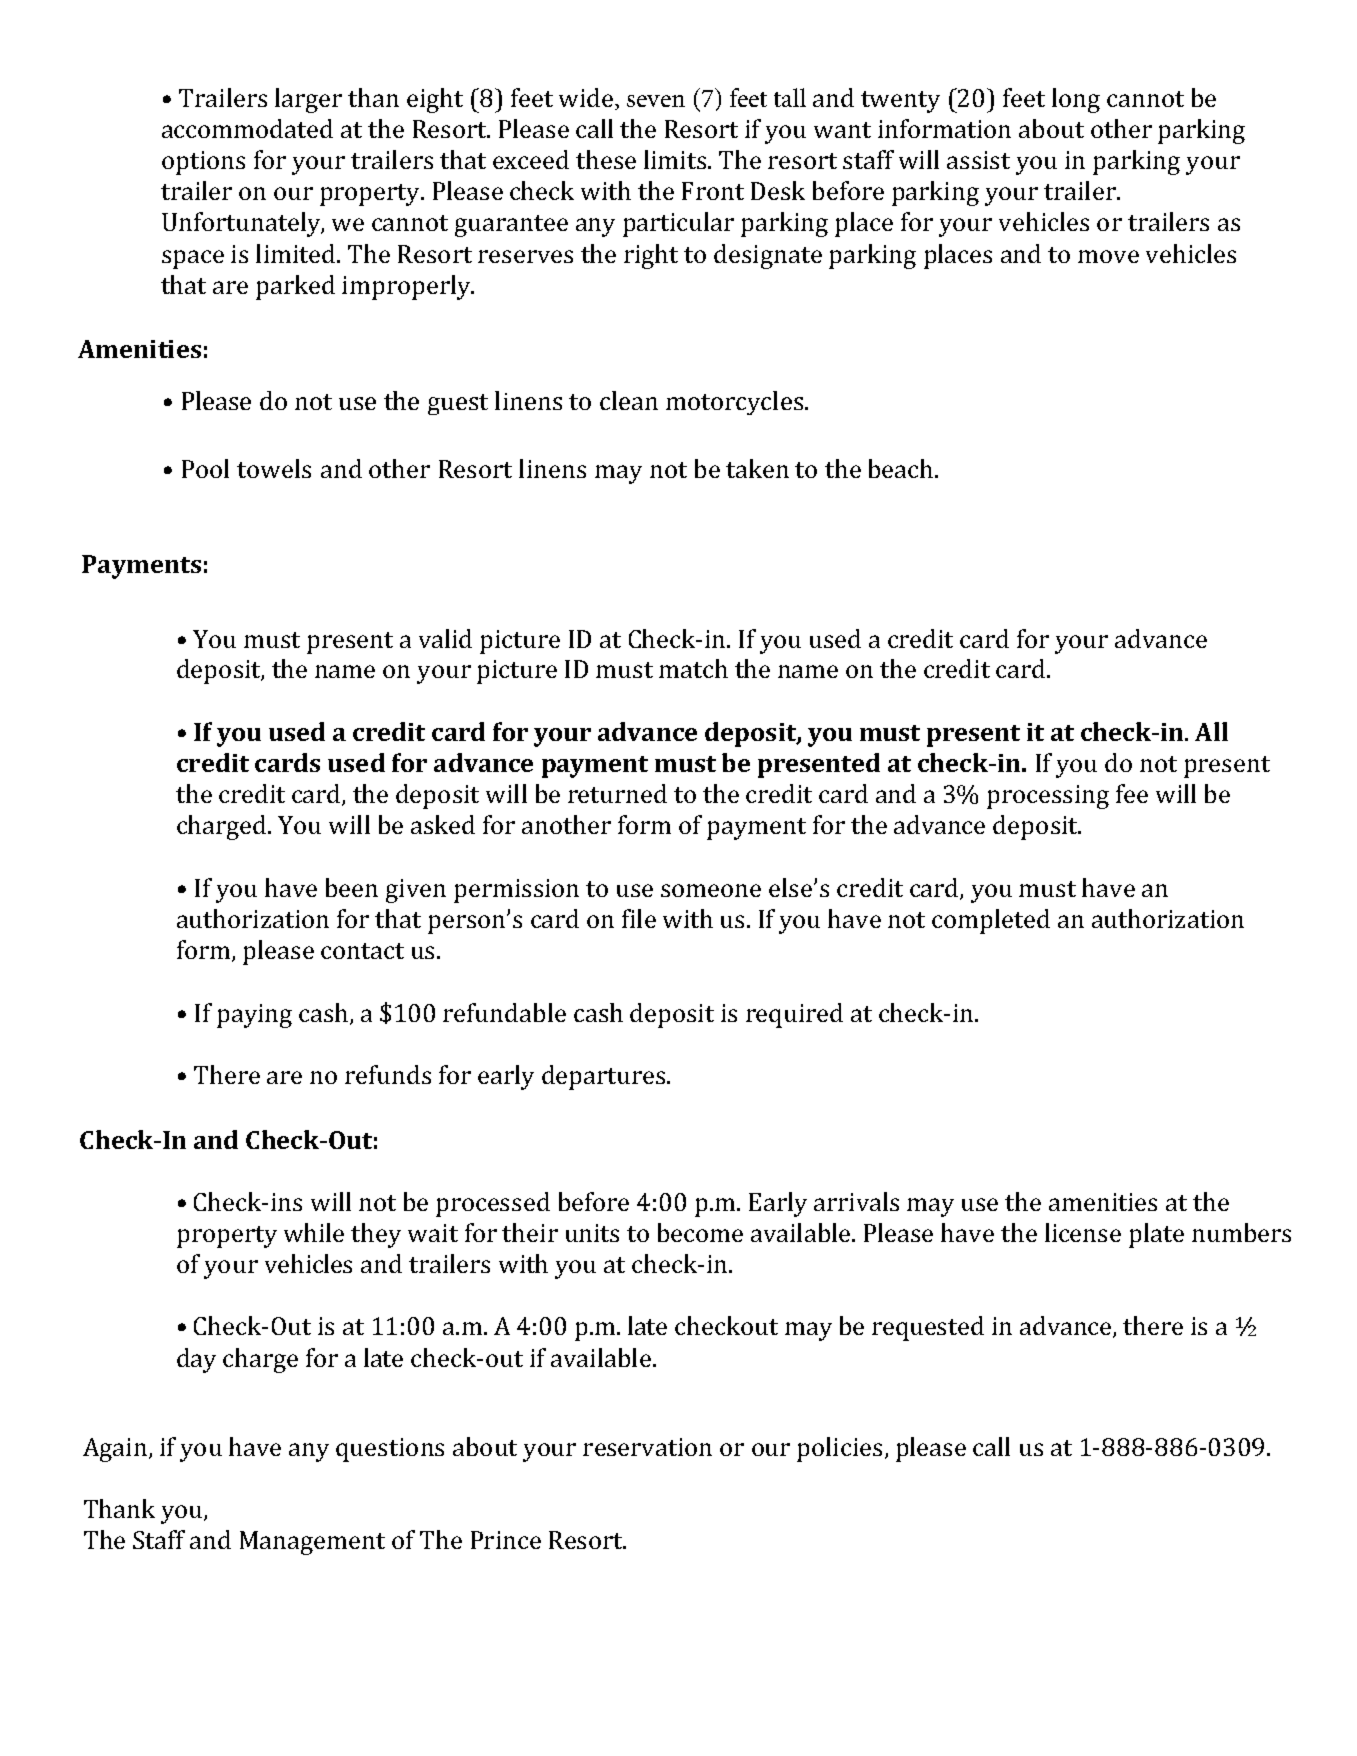 The width and height of the screenshot is (1357, 1756). What do you see at coordinates (991, 921) in the screenshot?
I see `completed` at bounding box center [991, 921].
